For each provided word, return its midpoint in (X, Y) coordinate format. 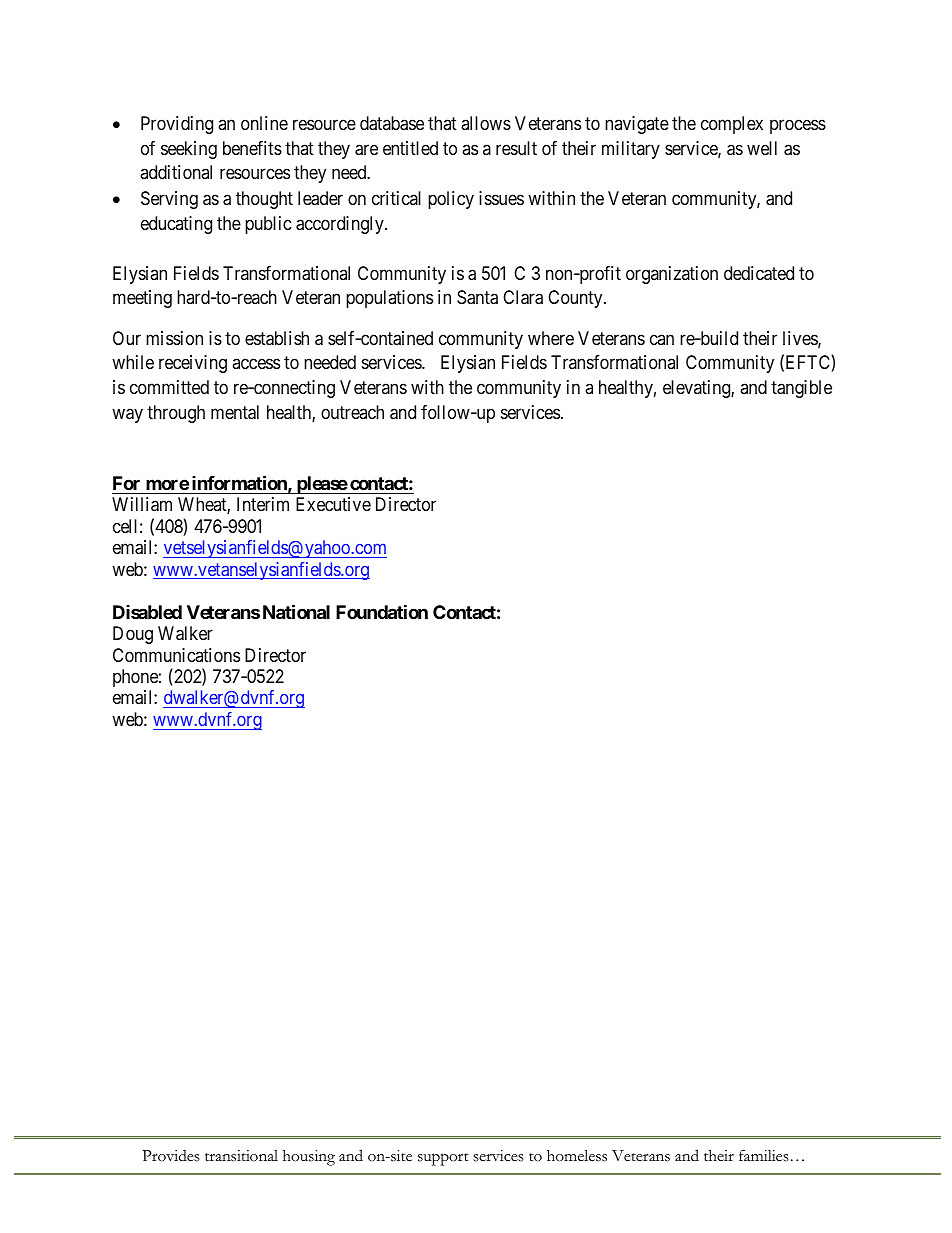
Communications (176, 655)
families (764, 1155)
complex (732, 125)
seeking (189, 150)
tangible (801, 389)
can (662, 339)
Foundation (382, 611)
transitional (241, 1156)
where (551, 338)
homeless (577, 1156)
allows (486, 123)
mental (235, 412)
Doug (133, 635)
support (443, 1159)
